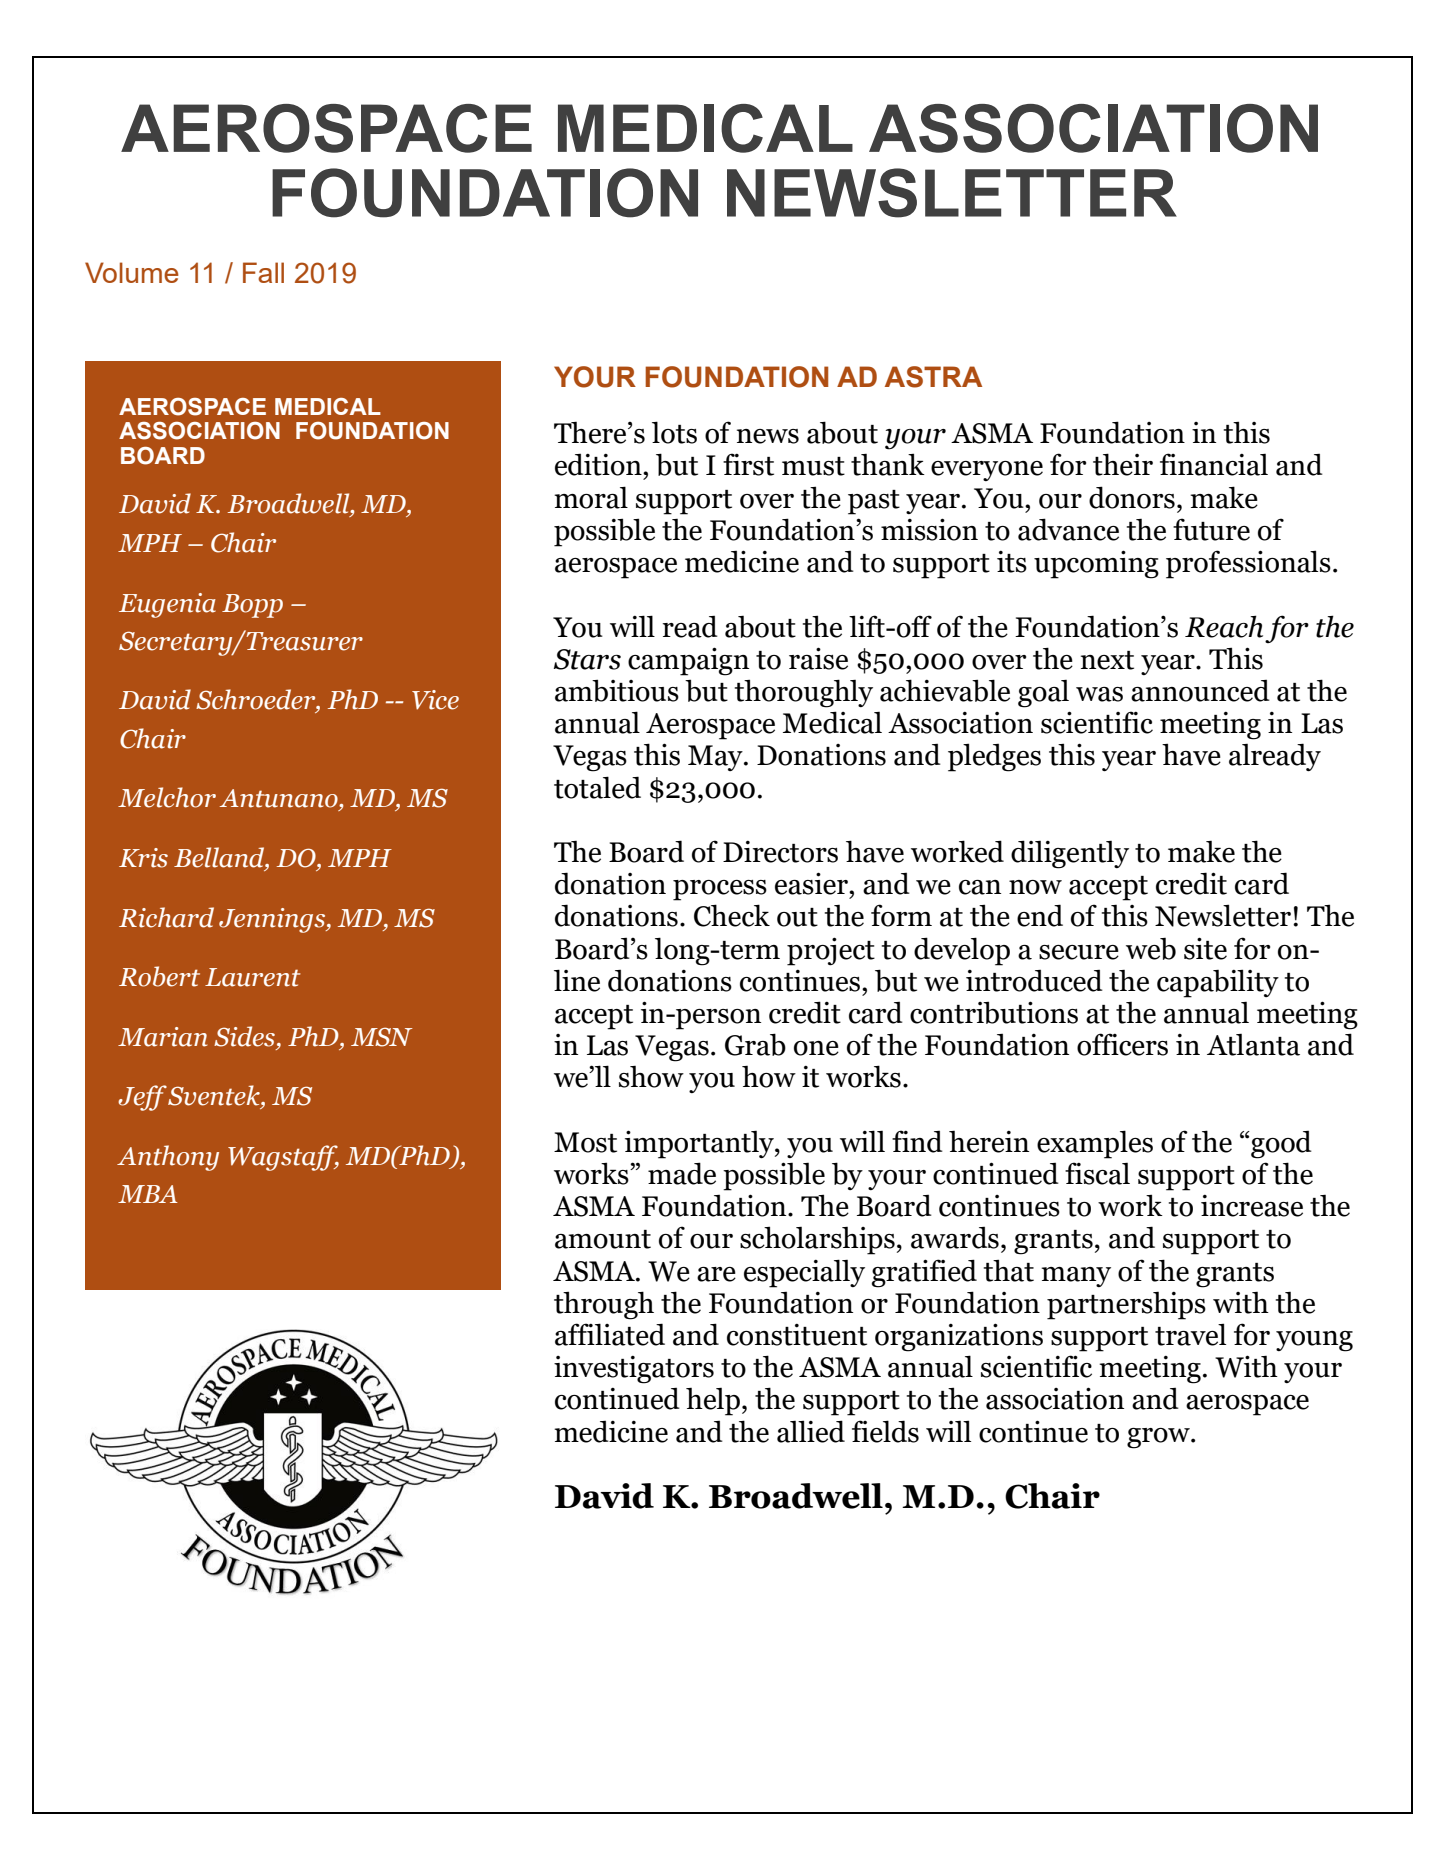  What do you see at coordinates (610, 1334) in the image?
I see `affiliated` at bounding box center [610, 1334].
